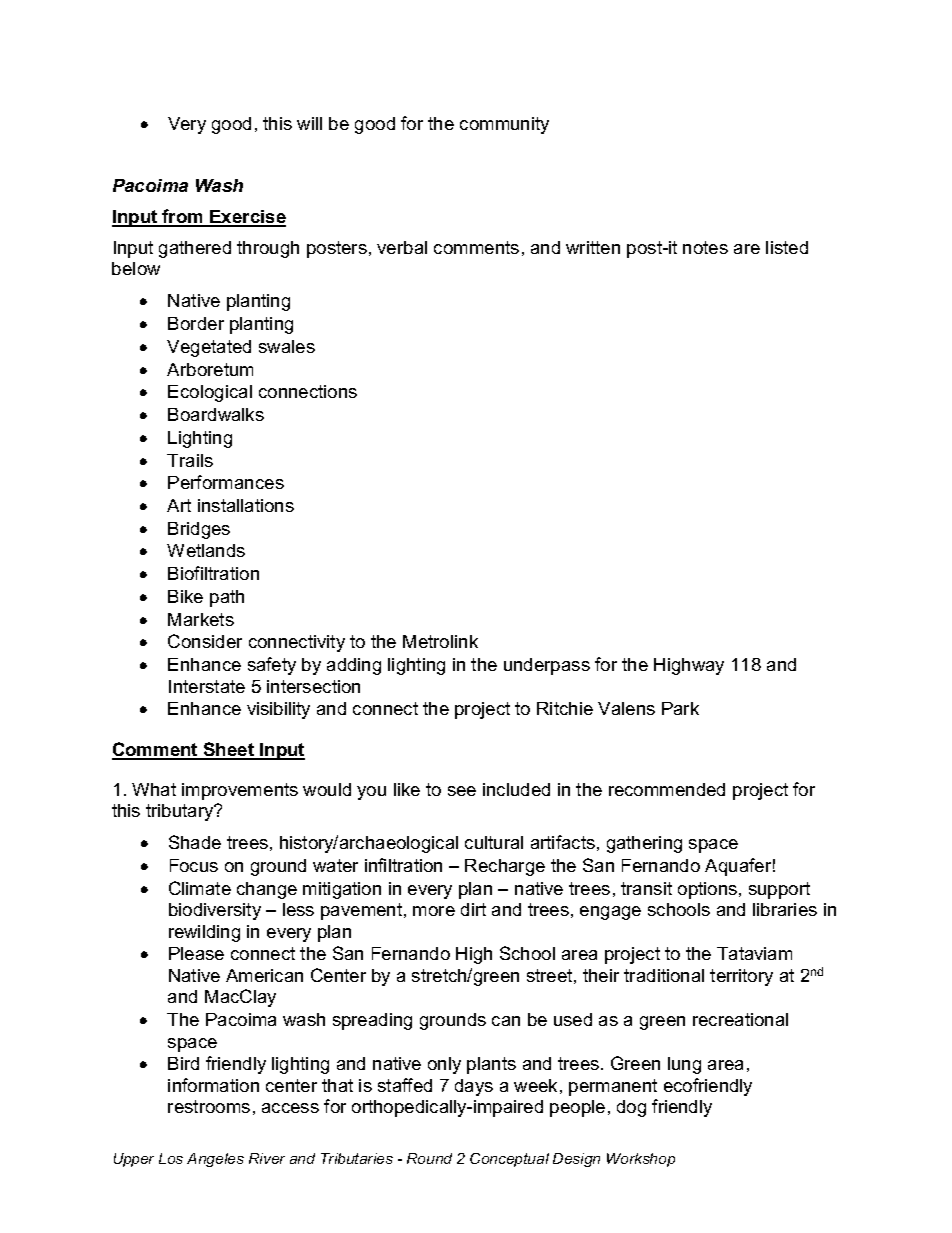 This screenshot has width=952, height=1233. I want to click on restrooms, so click(209, 1106).
